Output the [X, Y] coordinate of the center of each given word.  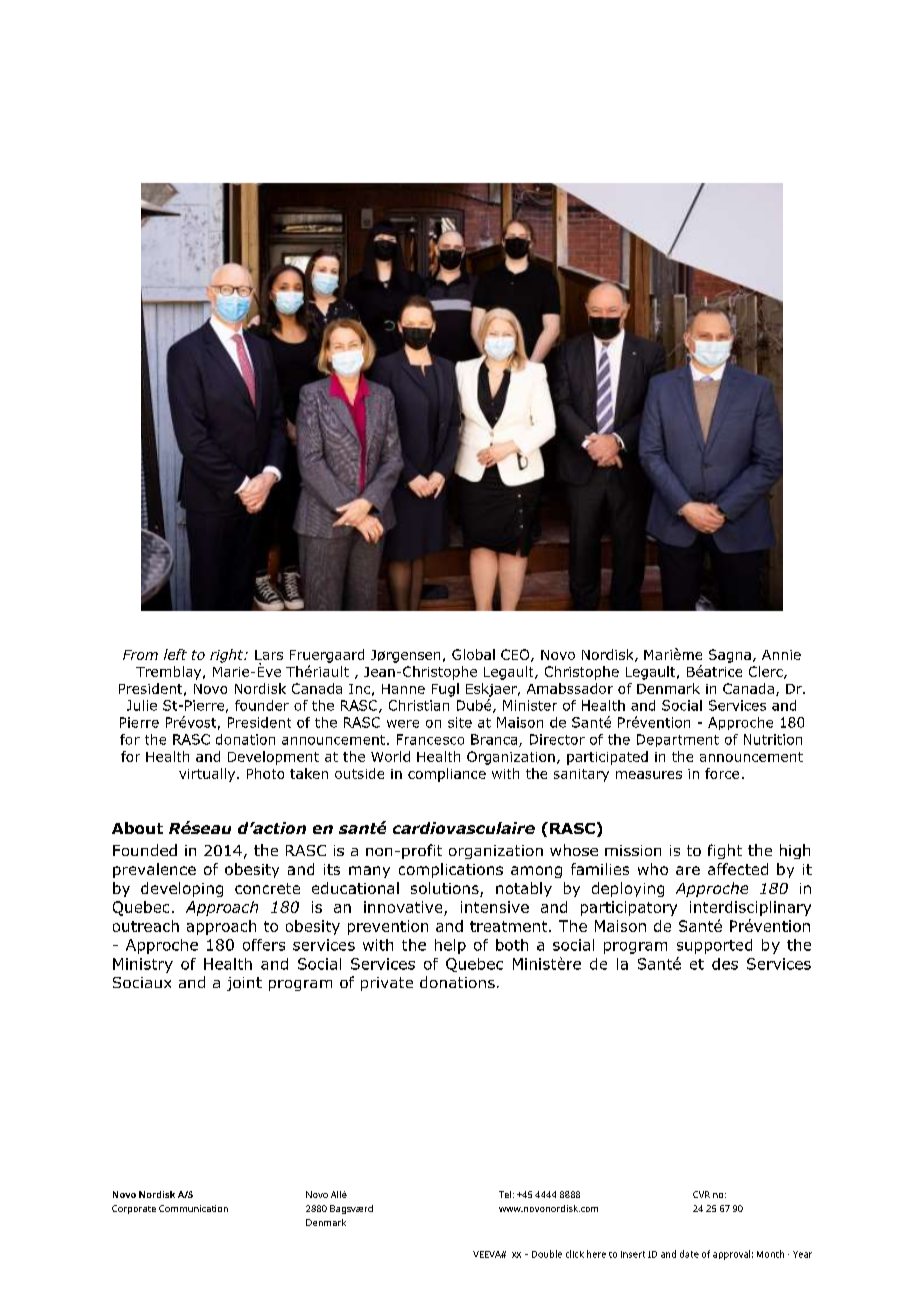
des [725, 964]
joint [244, 984]
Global [473, 654]
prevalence [154, 870]
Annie [781, 655]
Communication [193, 1208]
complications [451, 870]
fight [725, 851]
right [228, 656]
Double [547, 1254]
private [387, 984]
